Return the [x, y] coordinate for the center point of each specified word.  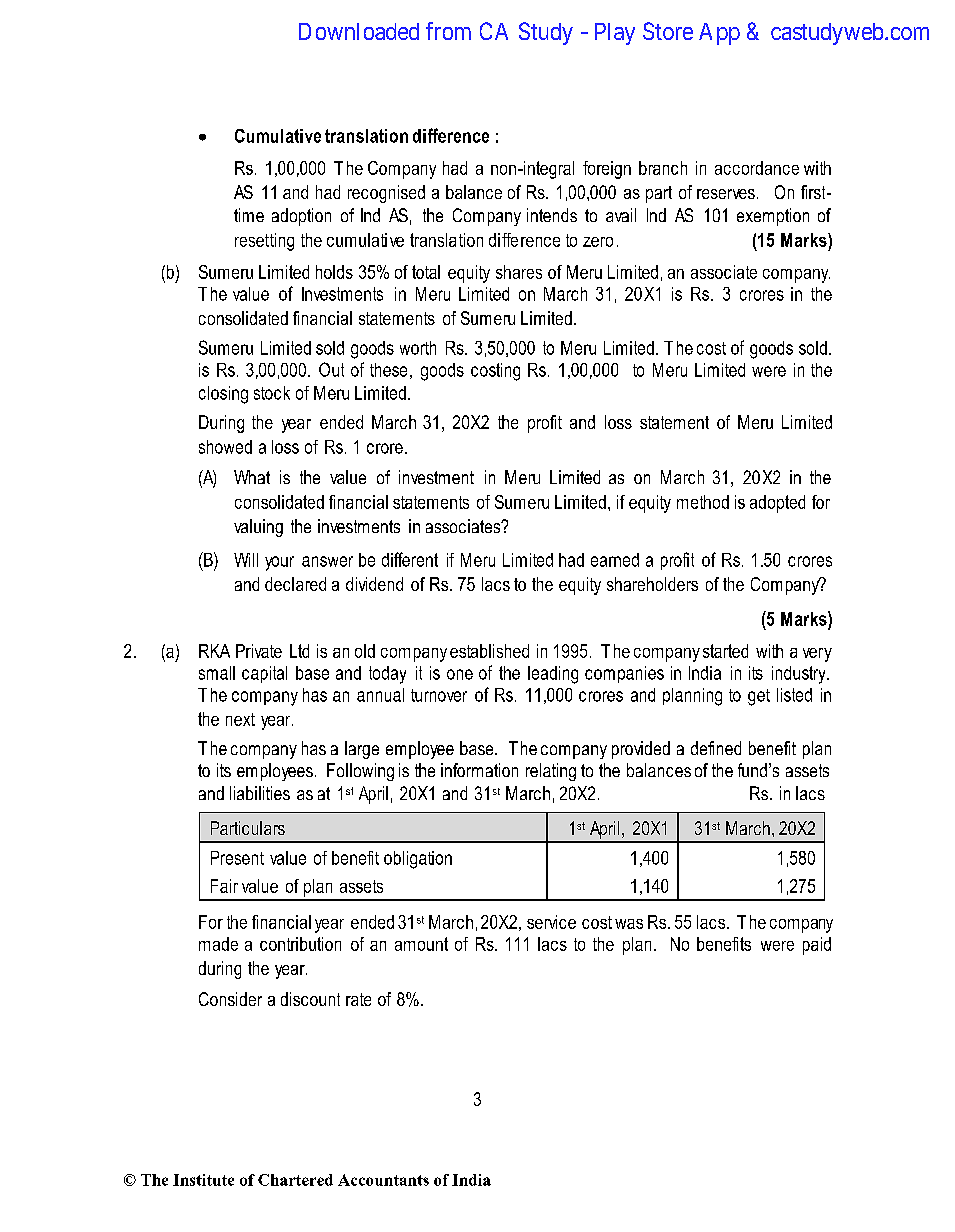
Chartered [295, 1180]
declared [295, 584]
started [725, 651]
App [719, 34]
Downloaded [359, 31]
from [448, 31]
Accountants [383, 1180]
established [489, 651]
